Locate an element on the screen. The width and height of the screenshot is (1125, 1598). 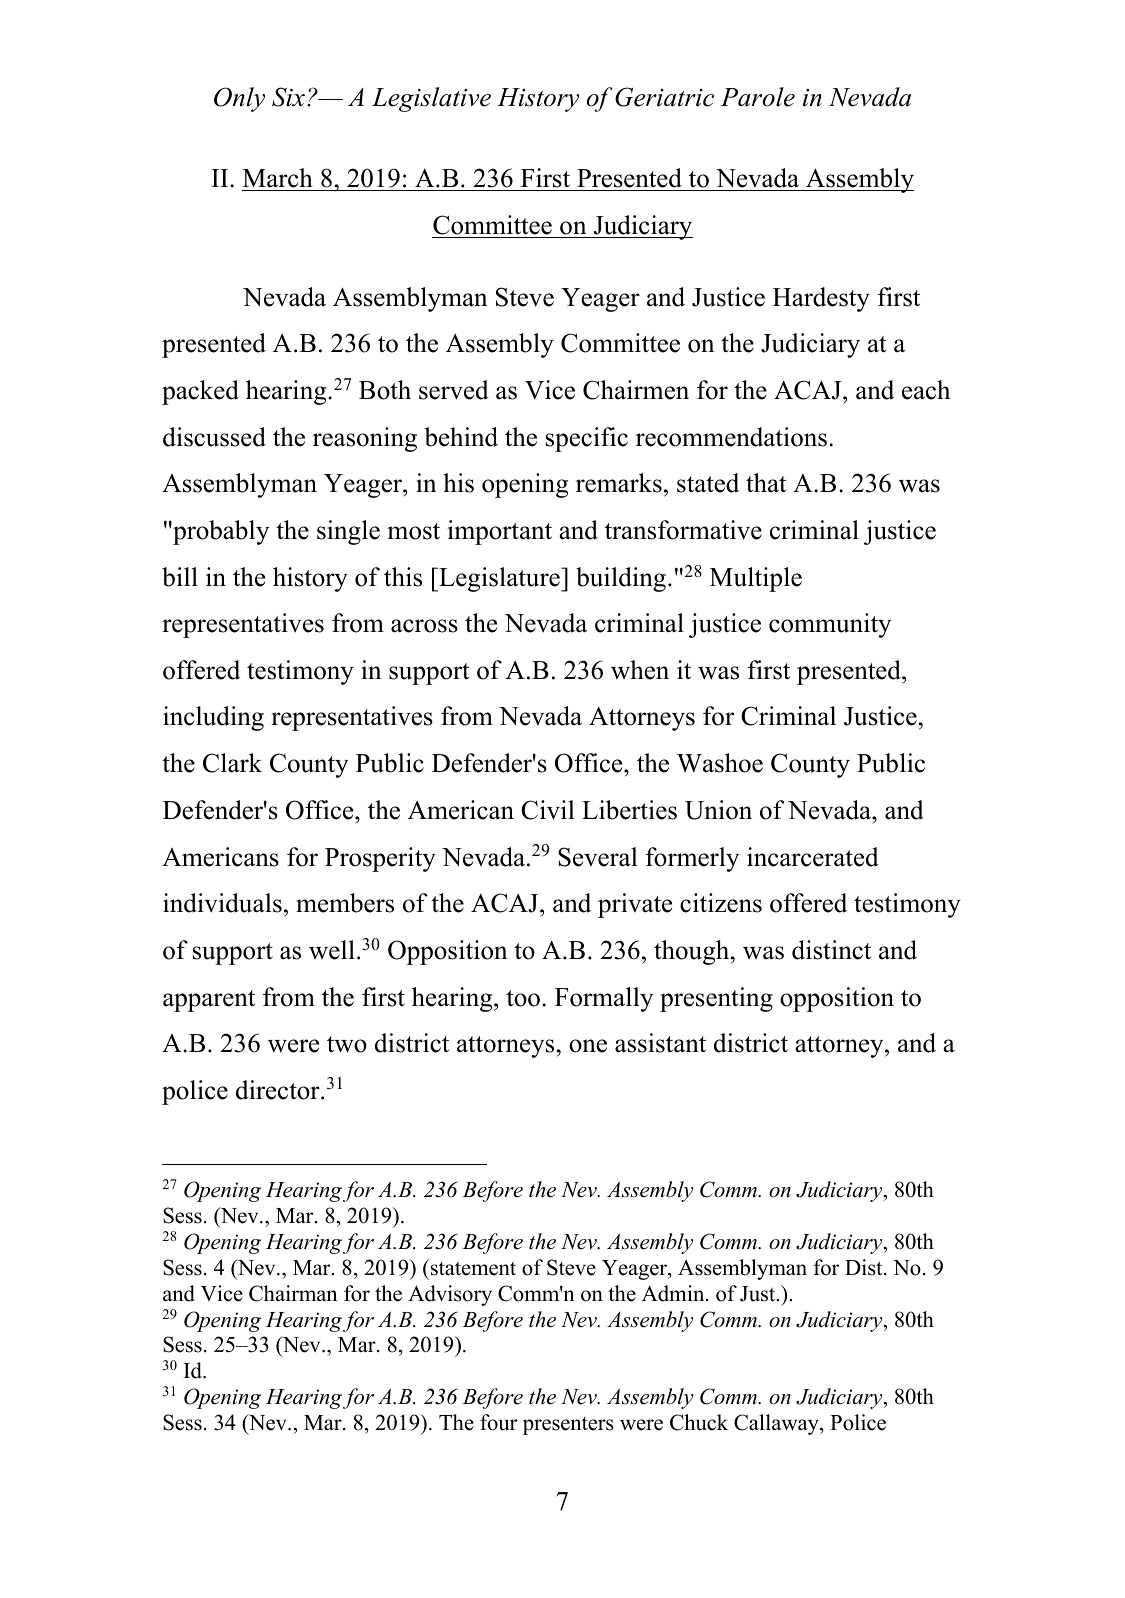
Parole is located at coordinates (758, 97).
